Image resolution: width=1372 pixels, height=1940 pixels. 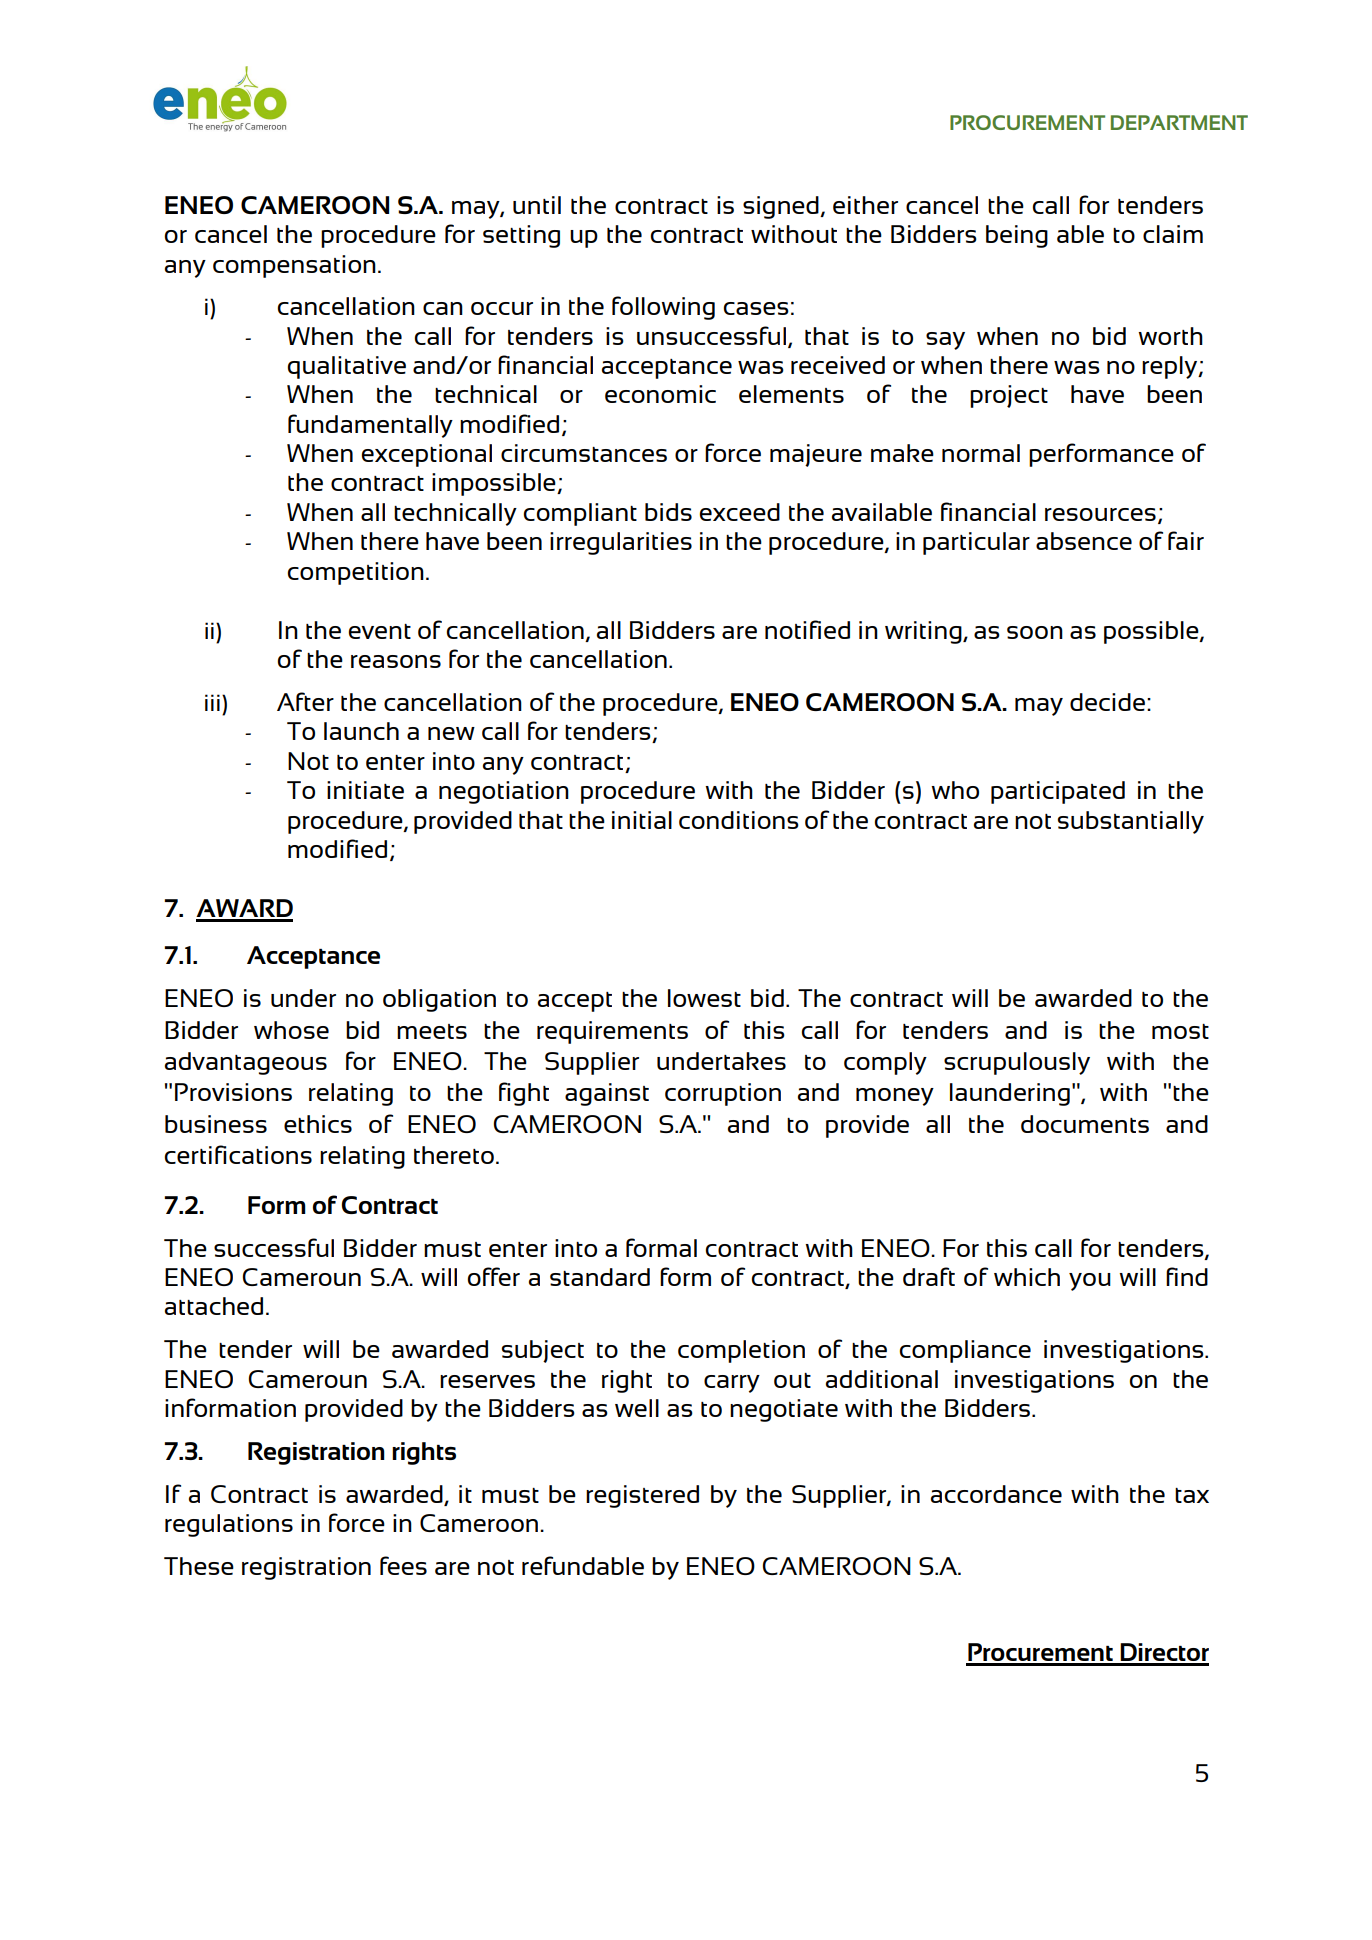 I want to click on resources, so click(x=1100, y=514).
